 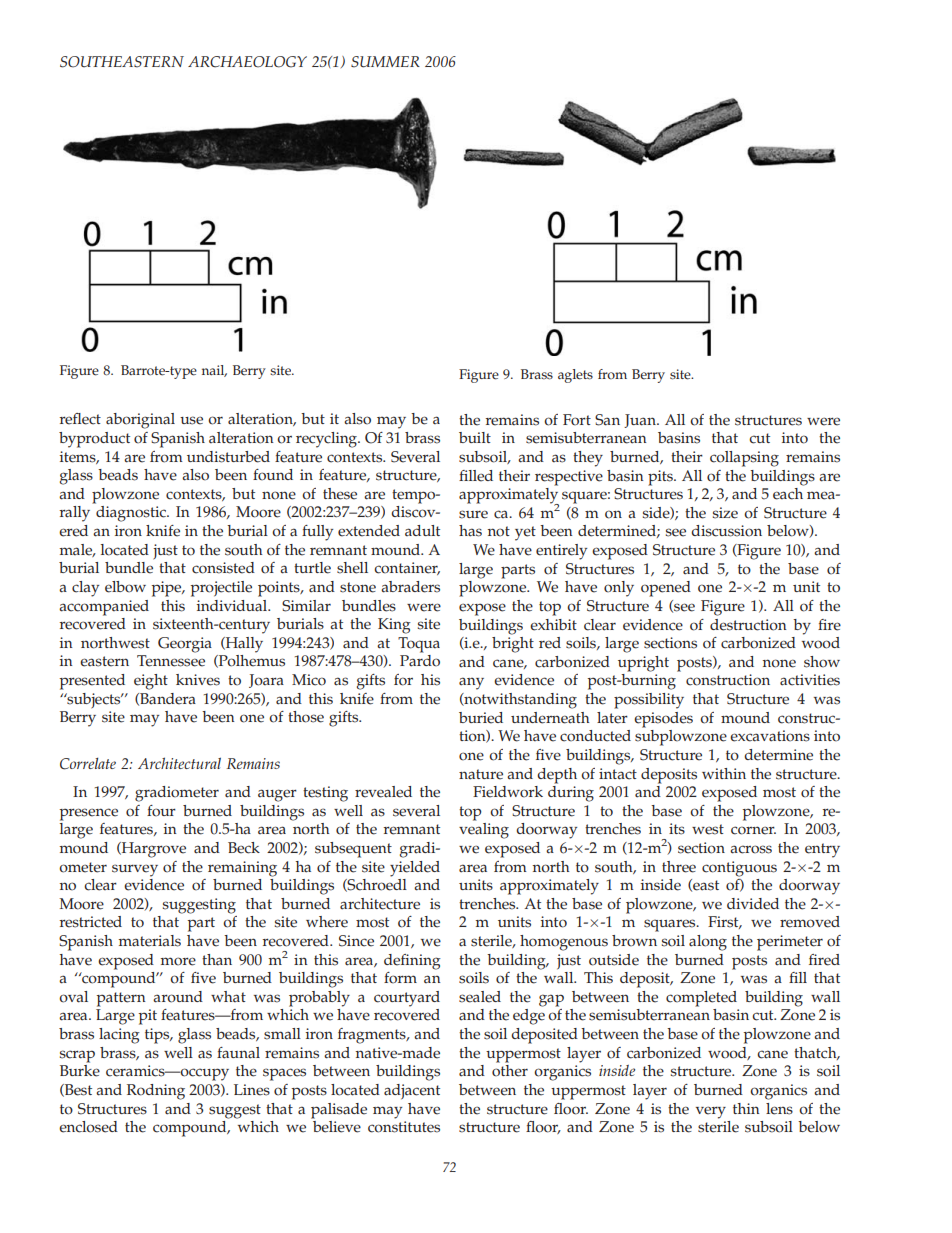 What do you see at coordinates (641, 421) in the screenshot?
I see `Juan` at bounding box center [641, 421].
